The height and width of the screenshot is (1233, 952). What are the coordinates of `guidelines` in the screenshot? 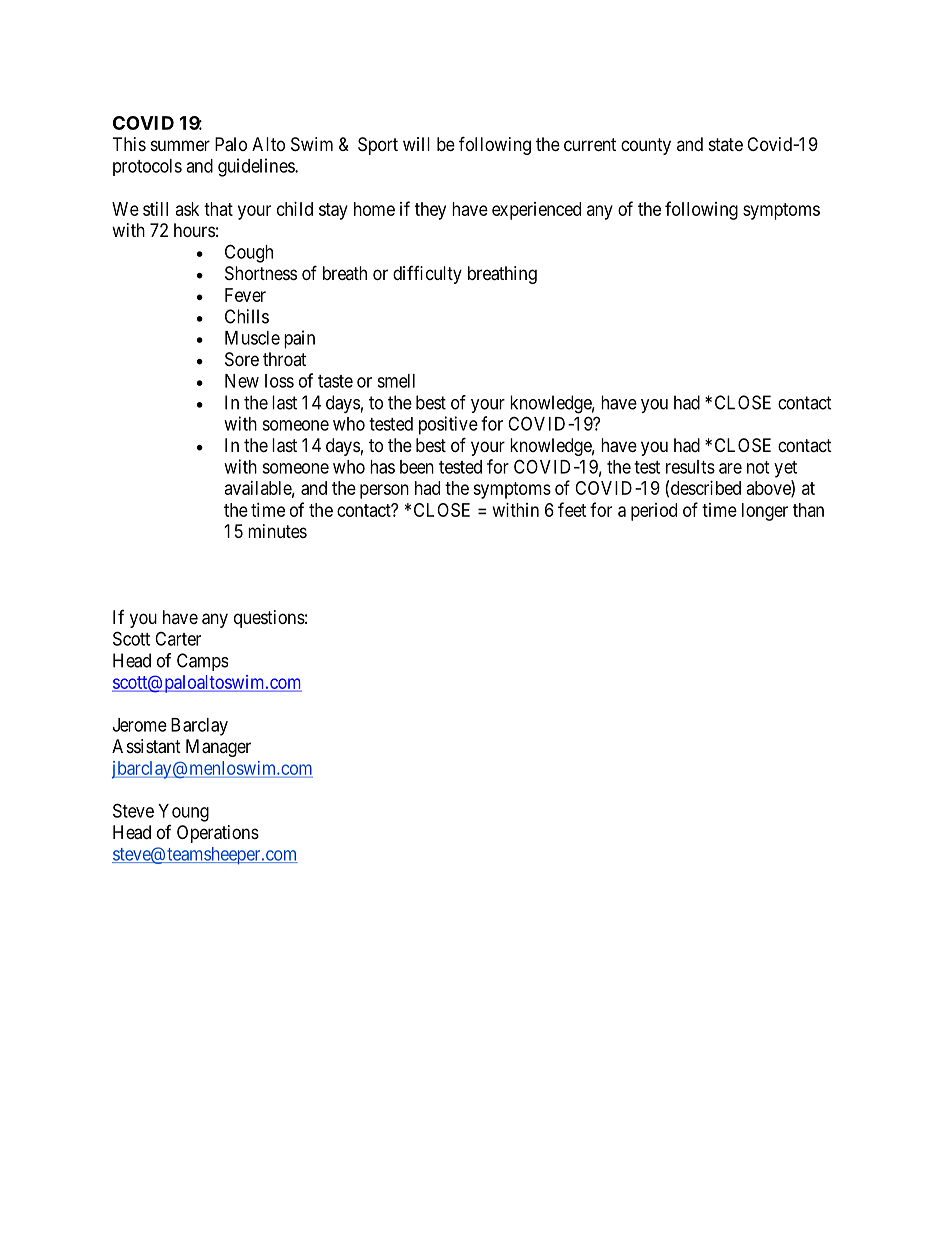 It's located at (257, 167).
